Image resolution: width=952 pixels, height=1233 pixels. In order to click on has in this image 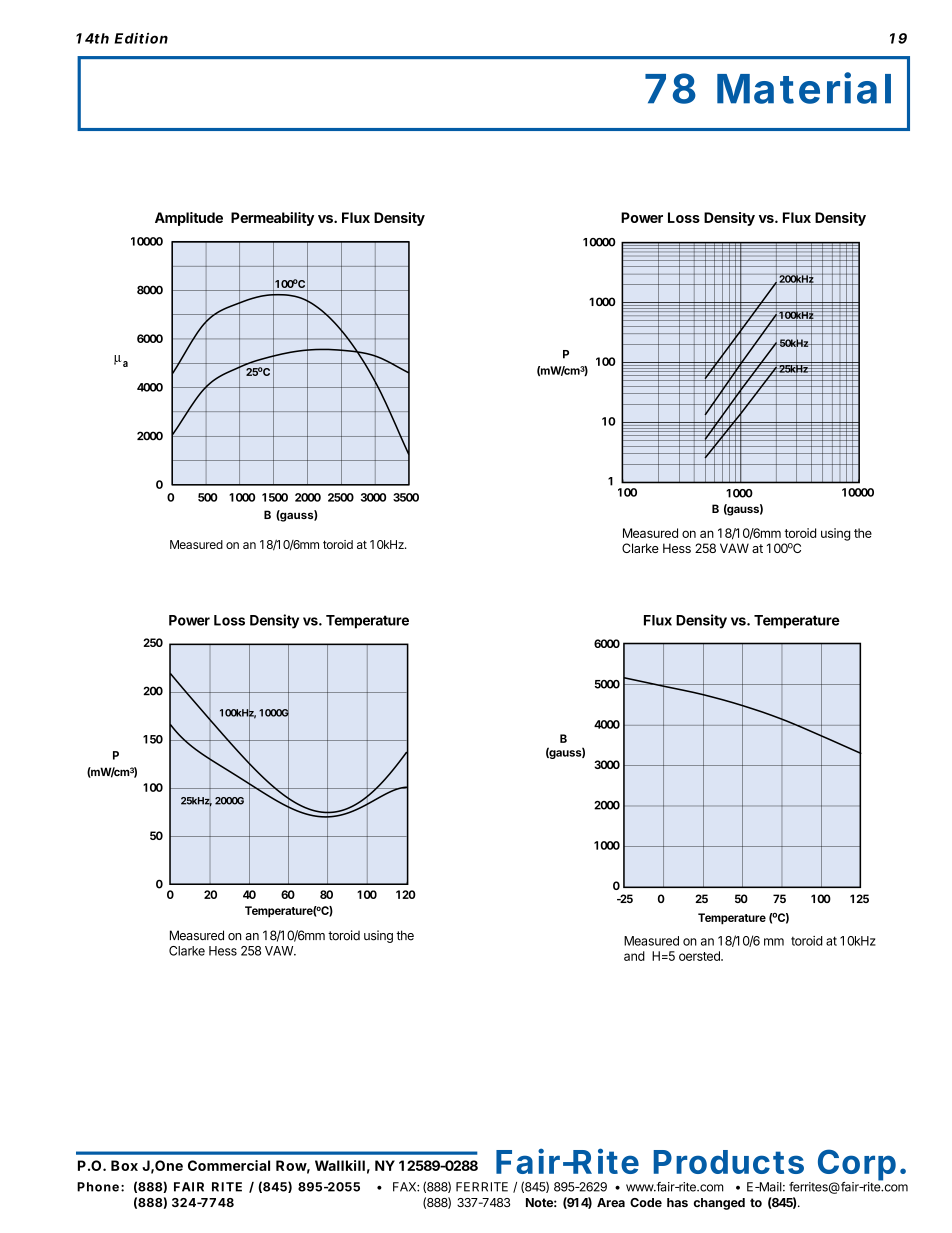, I will do `click(677, 1202)`.
